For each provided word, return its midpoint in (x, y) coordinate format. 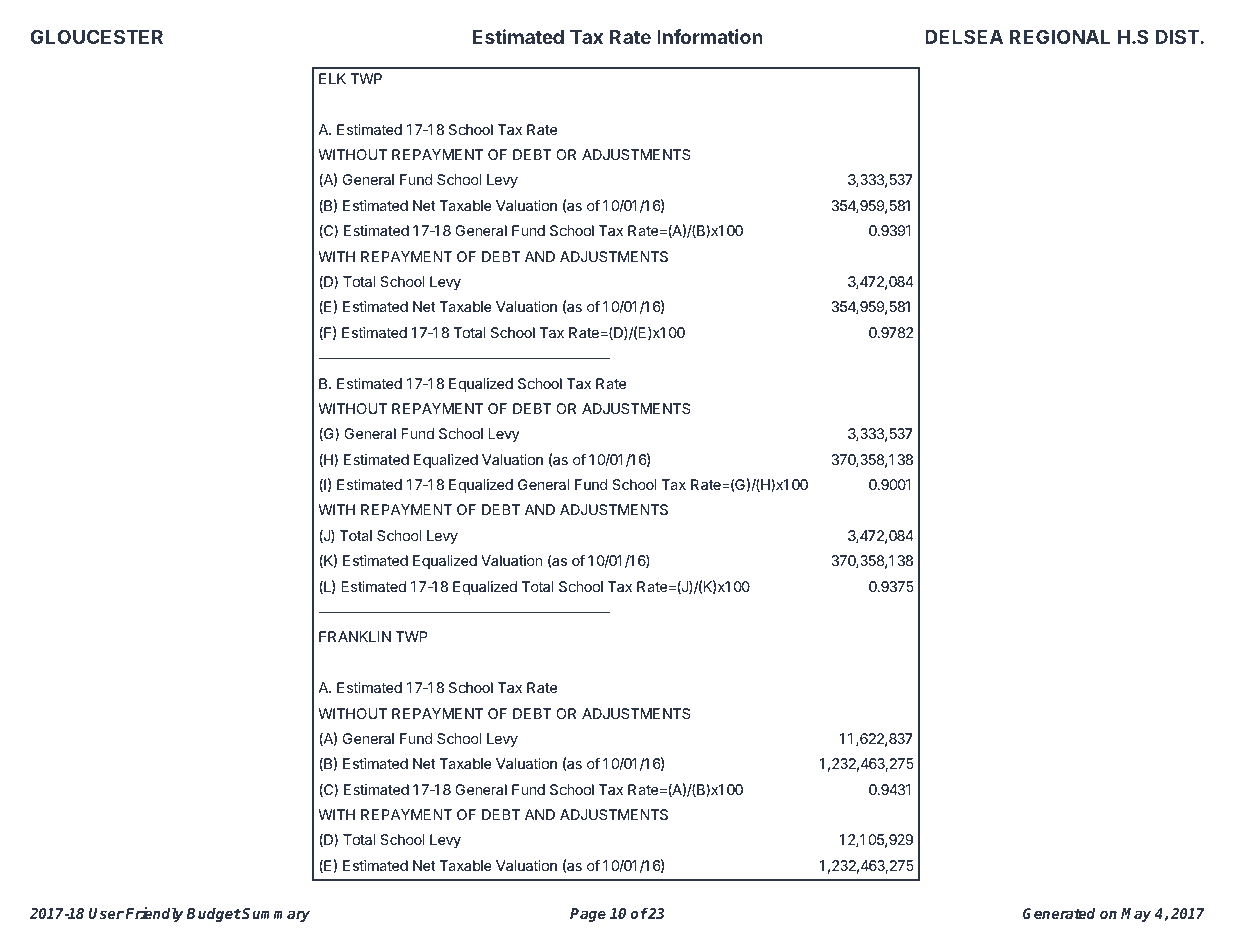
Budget (213, 915)
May (1136, 915)
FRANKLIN (355, 636)
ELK (332, 78)
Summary (276, 915)
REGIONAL (1060, 36)
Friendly (156, 914)
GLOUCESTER (96, 36)
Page (588, 915)
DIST (1178, 36)
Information (710, 36)
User (106, 913)
